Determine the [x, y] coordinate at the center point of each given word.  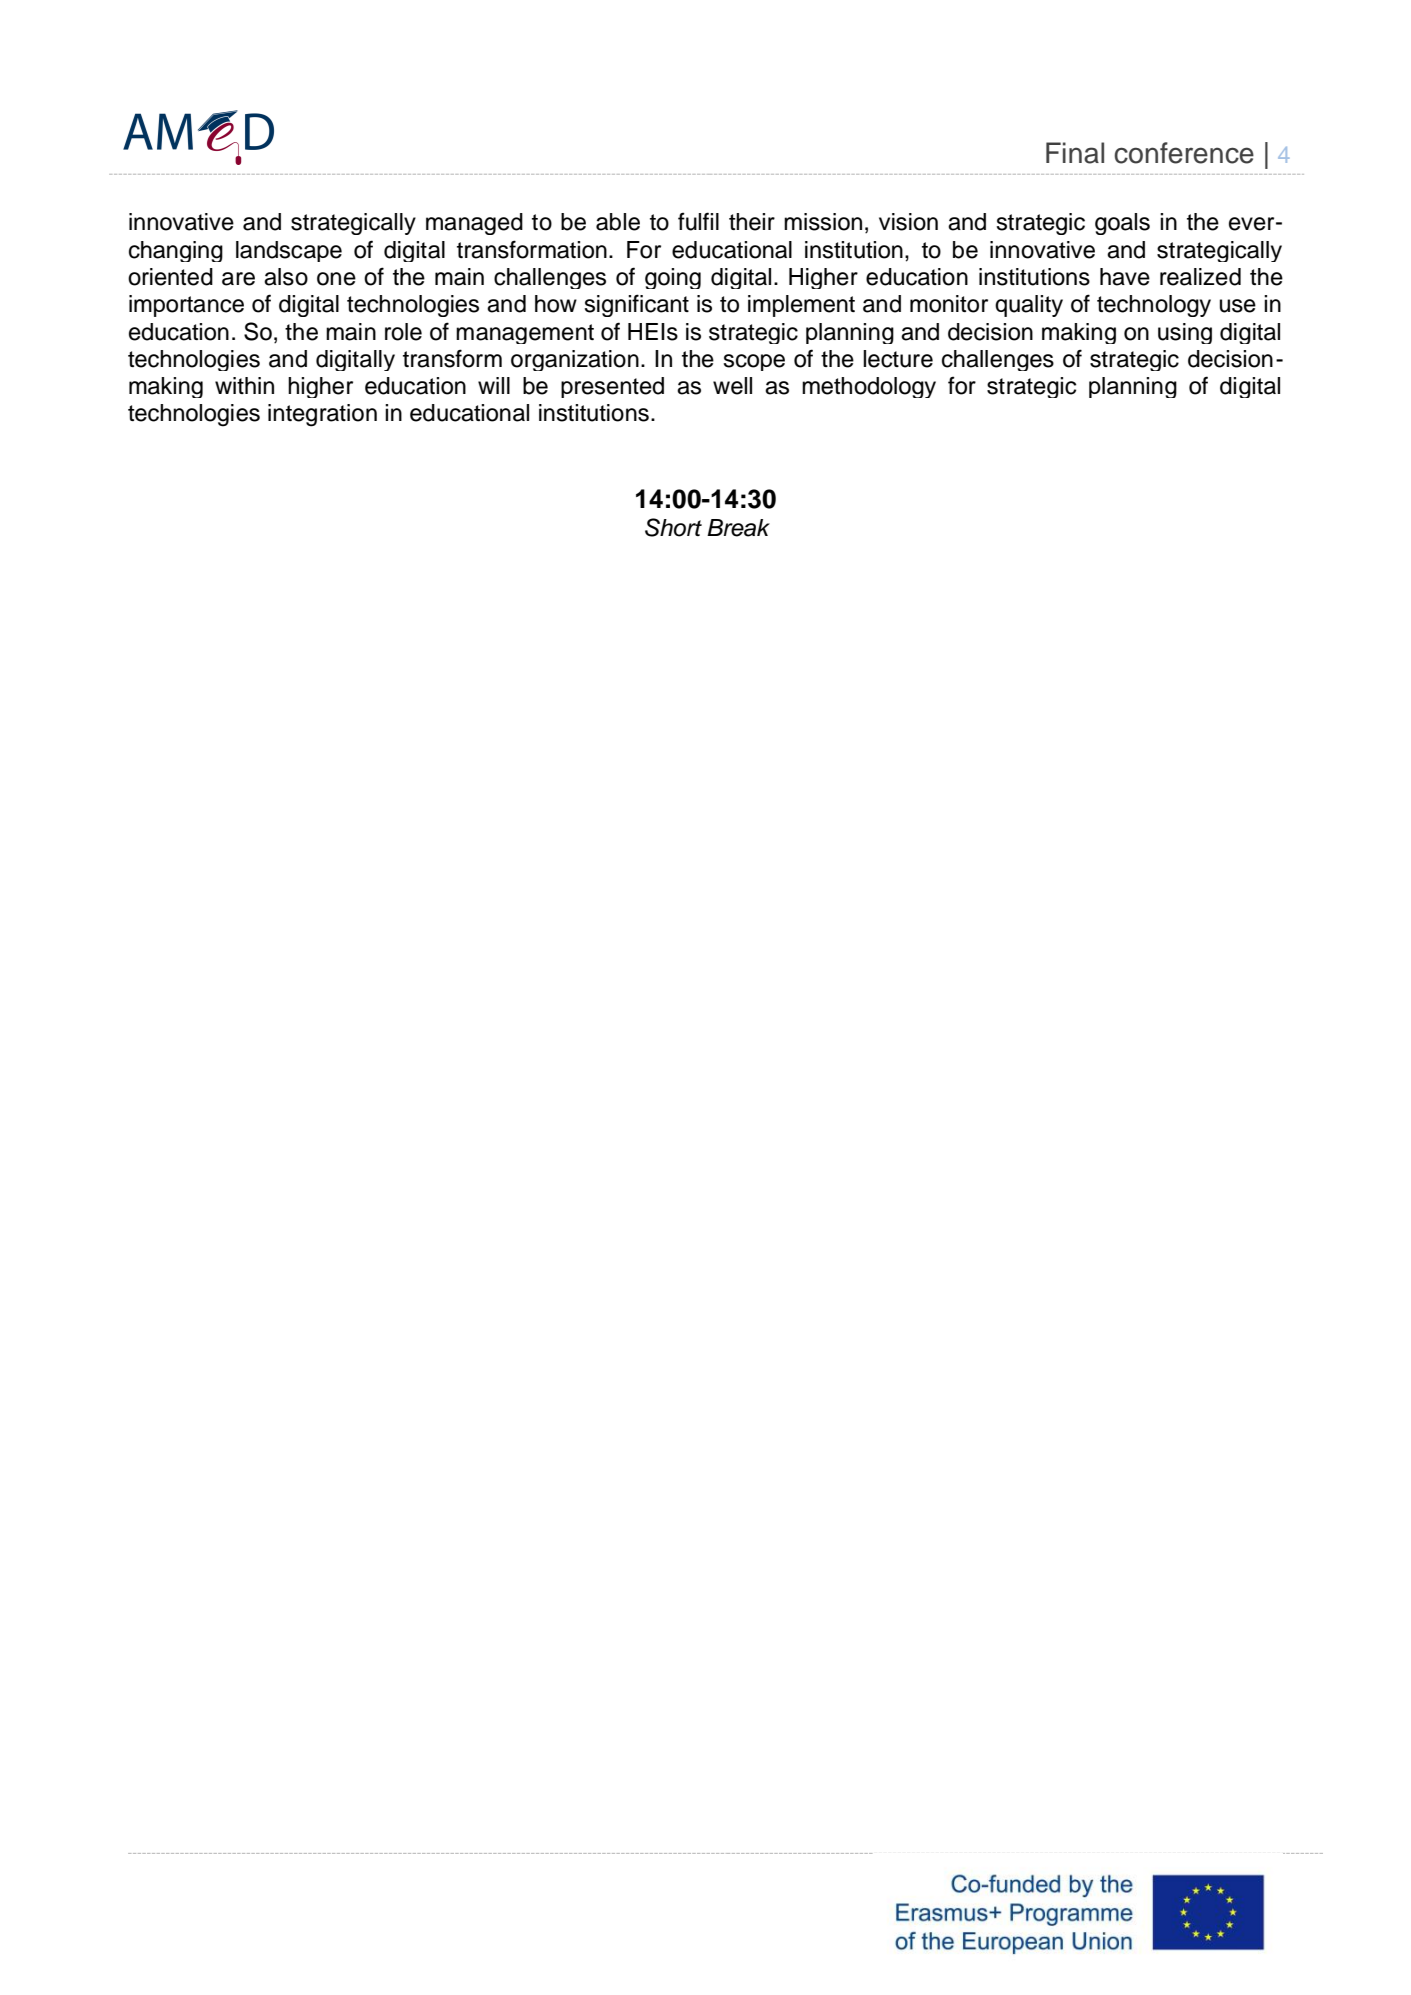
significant [636, 305]
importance [186, 306]
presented [612, 387]
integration [322, 415]
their [752, 222]
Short [673, 527]
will [494, 385]
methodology [869, 387]
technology [1154, 306]
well [732, 386]
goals [1122, 224]
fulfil [698, 221]
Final [1075, 153]
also [286, 277]
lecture [898, 359]
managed [474, 224]
